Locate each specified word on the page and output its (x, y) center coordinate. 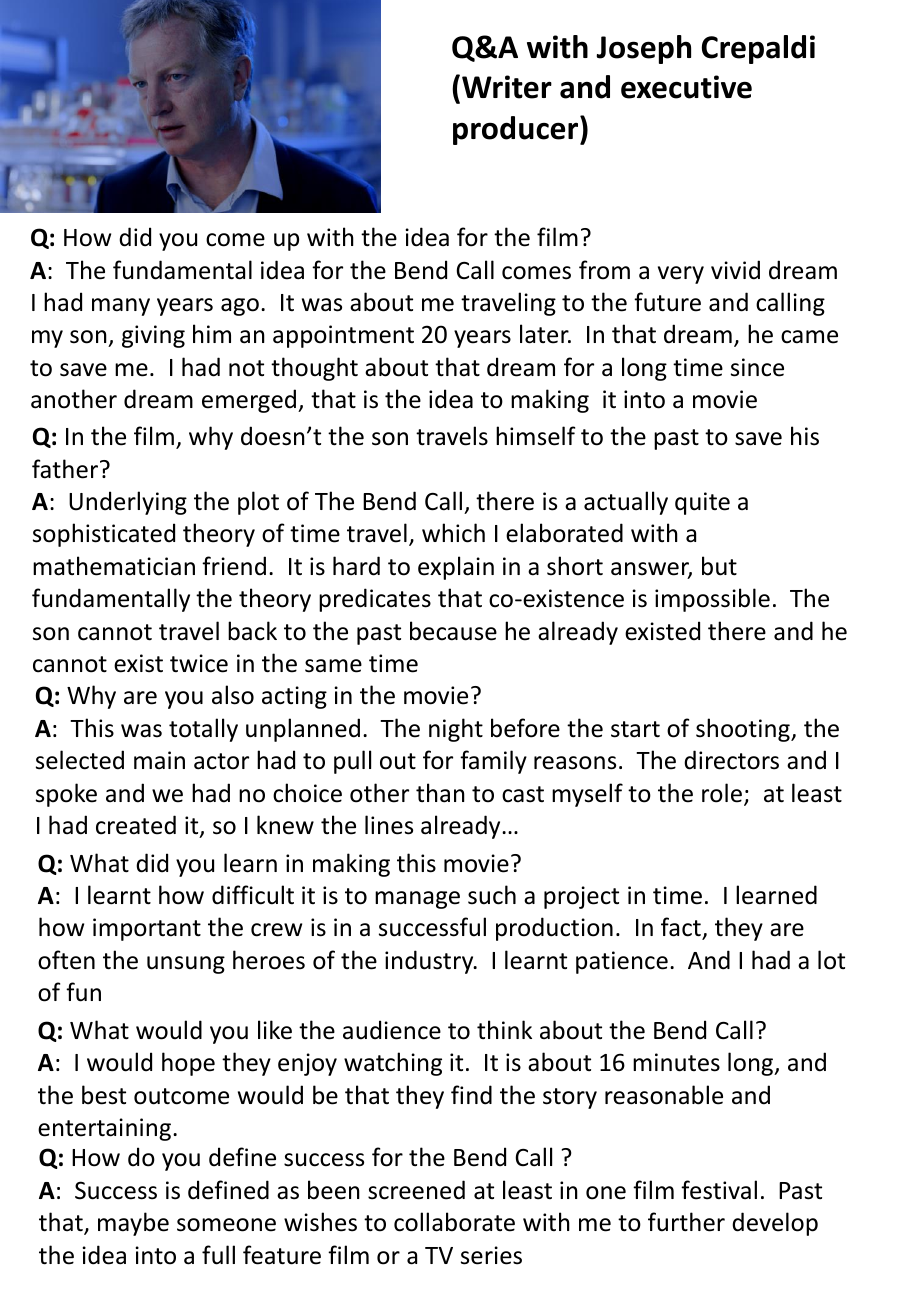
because (453, 631)
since (757, 367)
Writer (507, 87)
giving (153, 336)
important (147, 929)
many (121, 307)
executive (686, 87)
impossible (712, 600)
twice (199, 663)
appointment (343, 336)
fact (682, 928)
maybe (133, 1224)
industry (430, 962)
